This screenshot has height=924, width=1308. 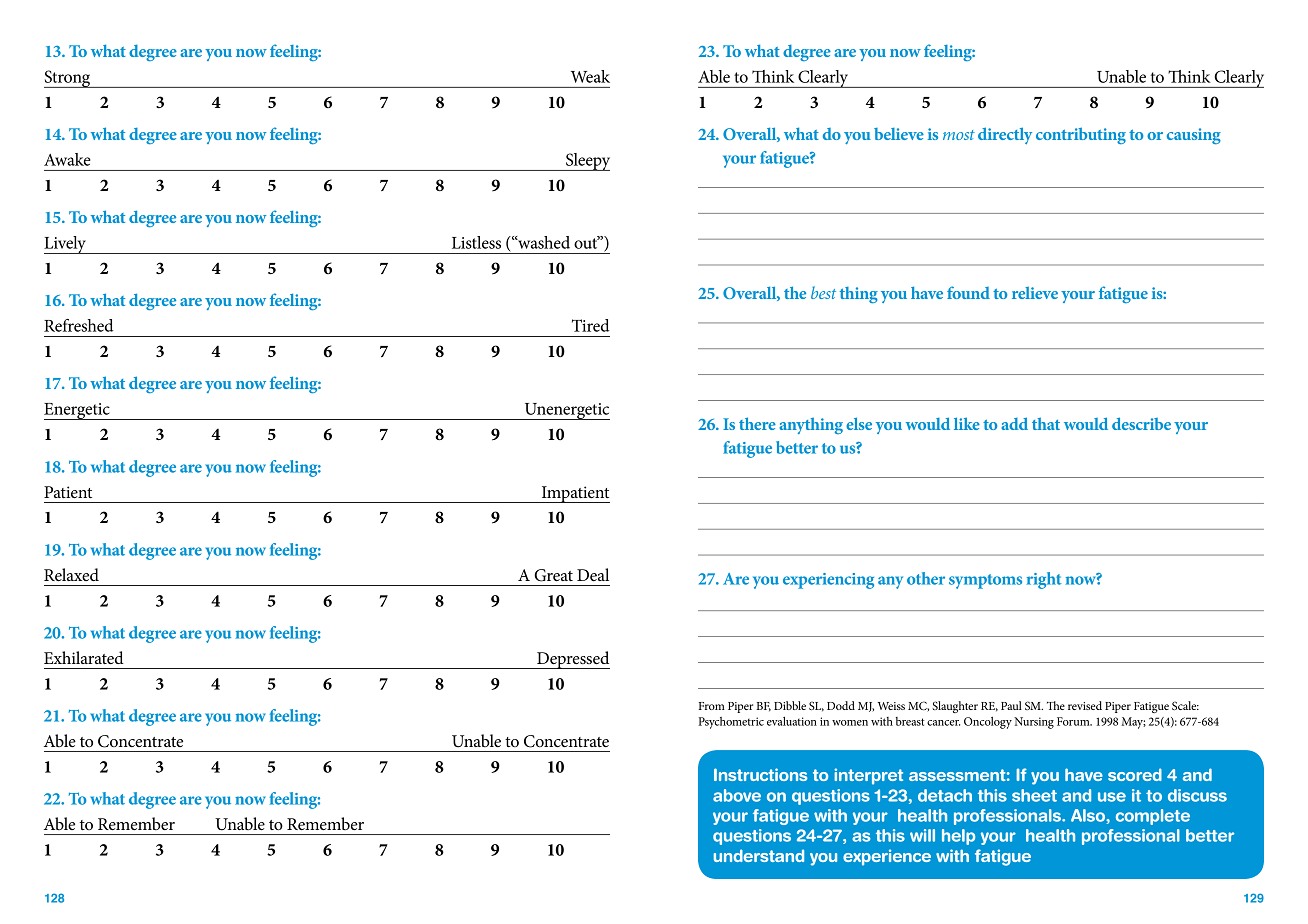 I want to click on Sleepy, so click(x=587, y=162).
